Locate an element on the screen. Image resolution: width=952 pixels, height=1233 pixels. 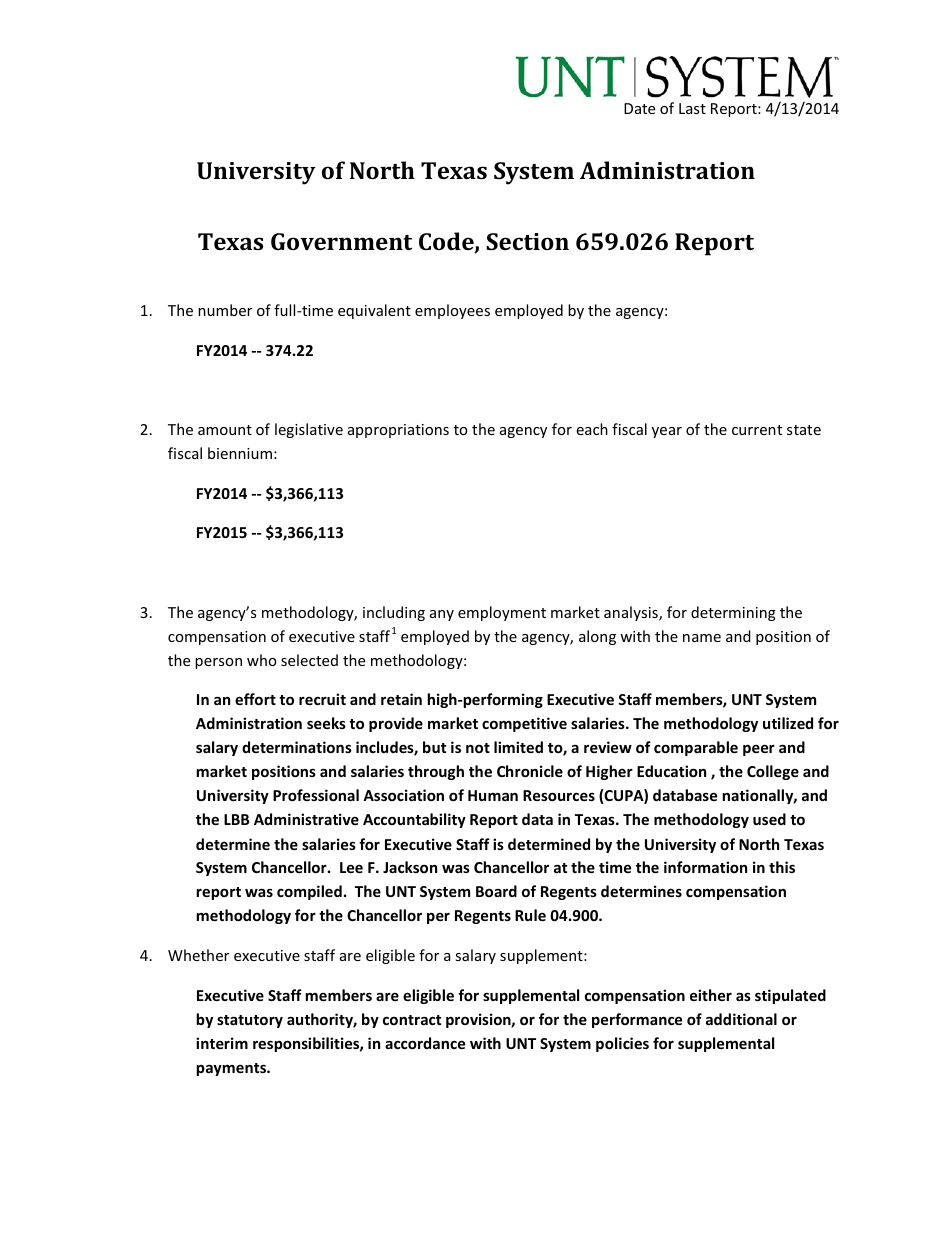
employment is located at coordinates (502, 613).
